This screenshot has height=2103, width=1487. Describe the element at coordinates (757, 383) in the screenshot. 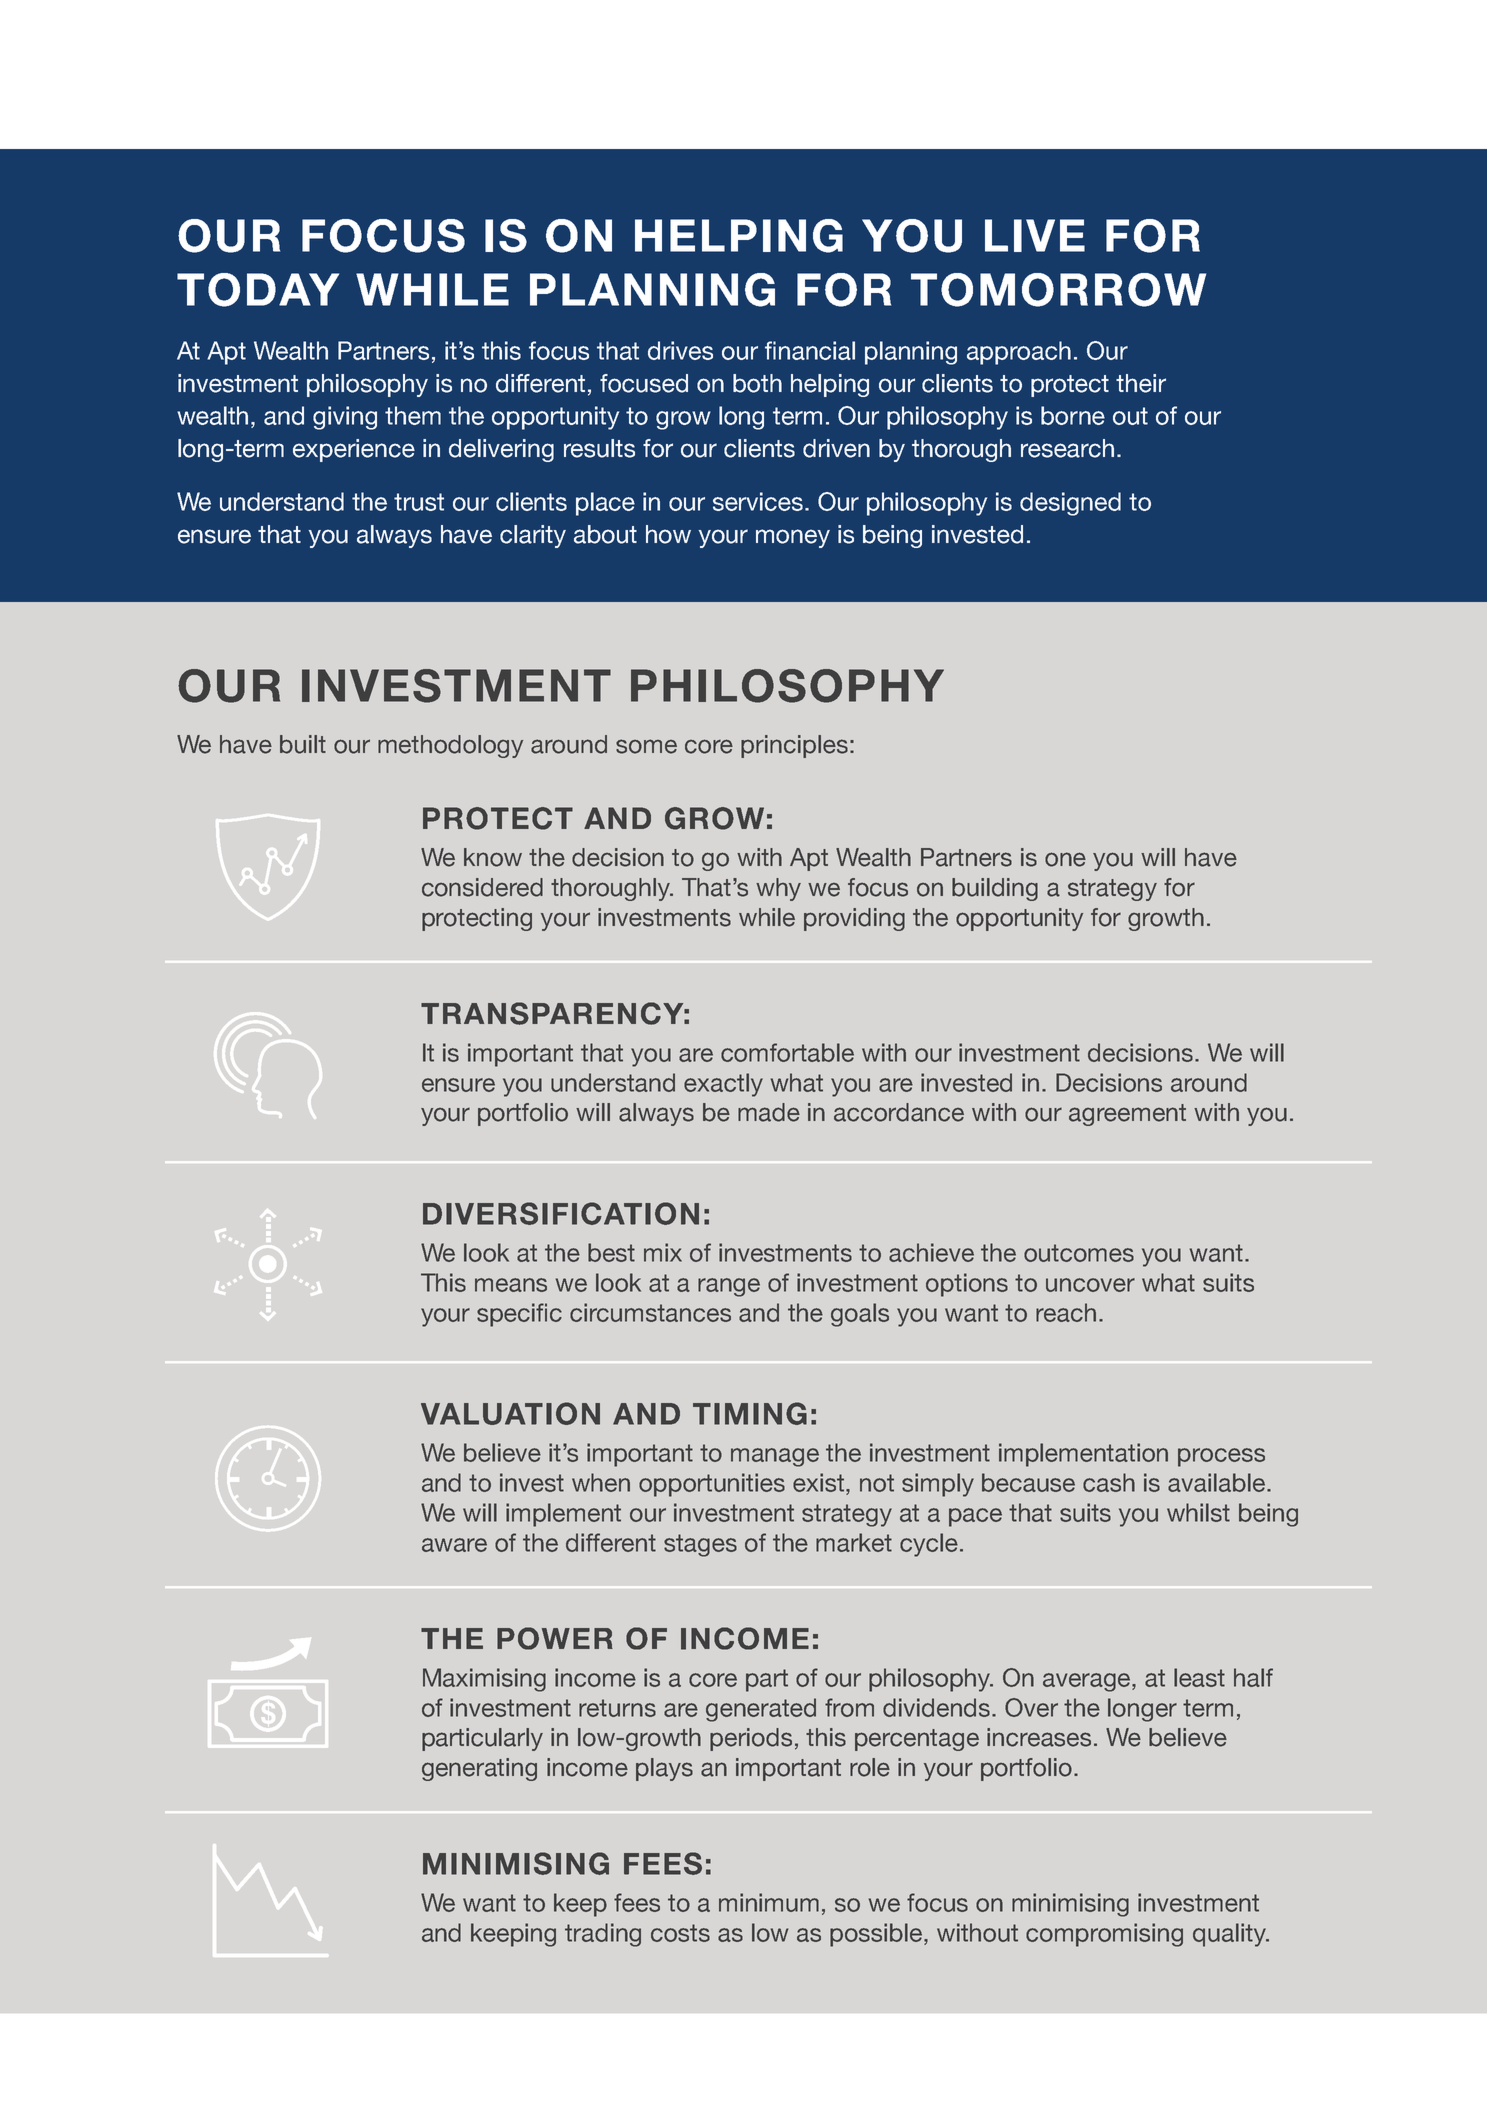

I see `both` at that location.
